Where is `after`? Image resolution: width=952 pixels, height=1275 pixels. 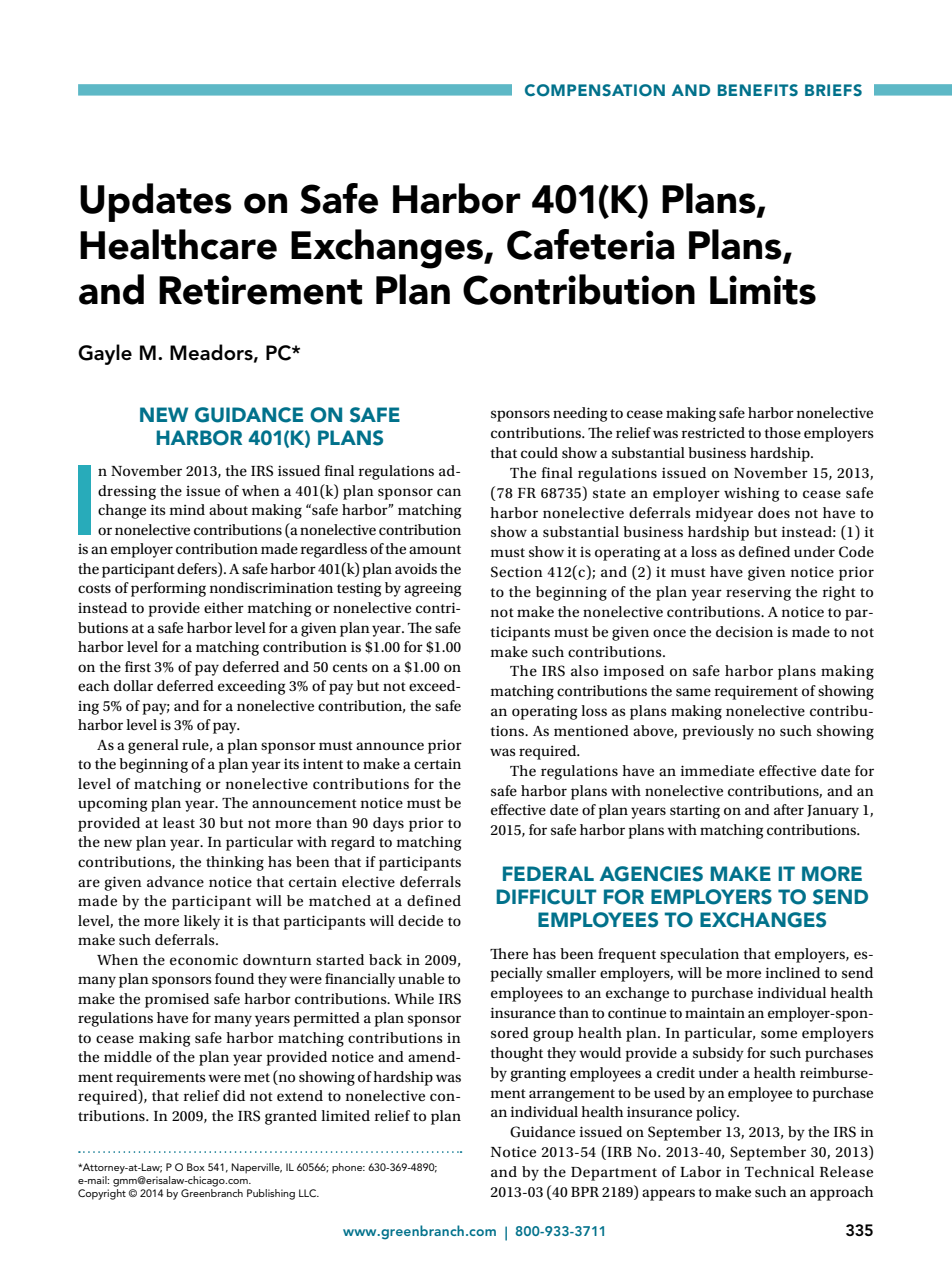 after is located at coordinates (789, 809).
